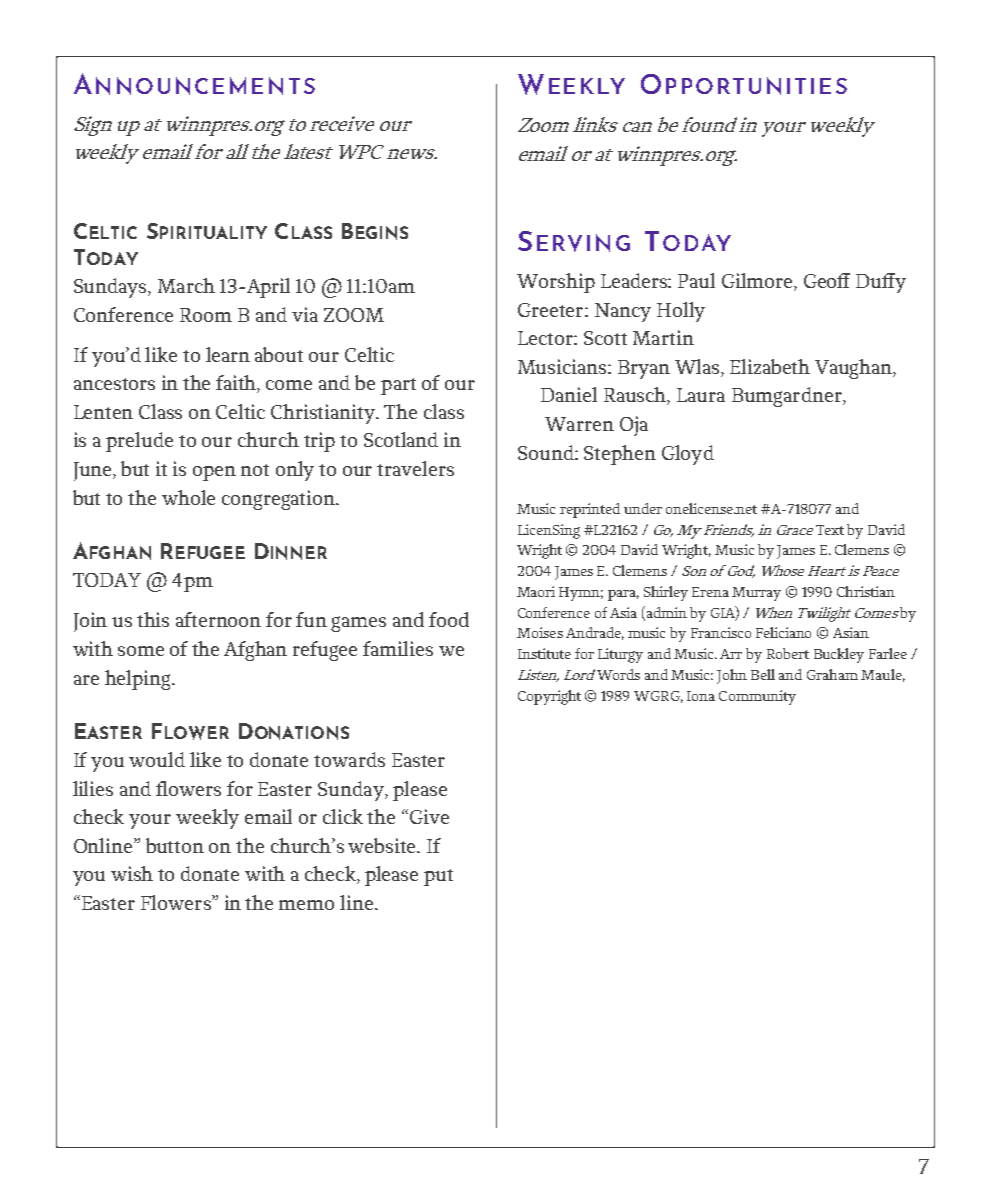  I want to click on Murray, so click(756, 594).
